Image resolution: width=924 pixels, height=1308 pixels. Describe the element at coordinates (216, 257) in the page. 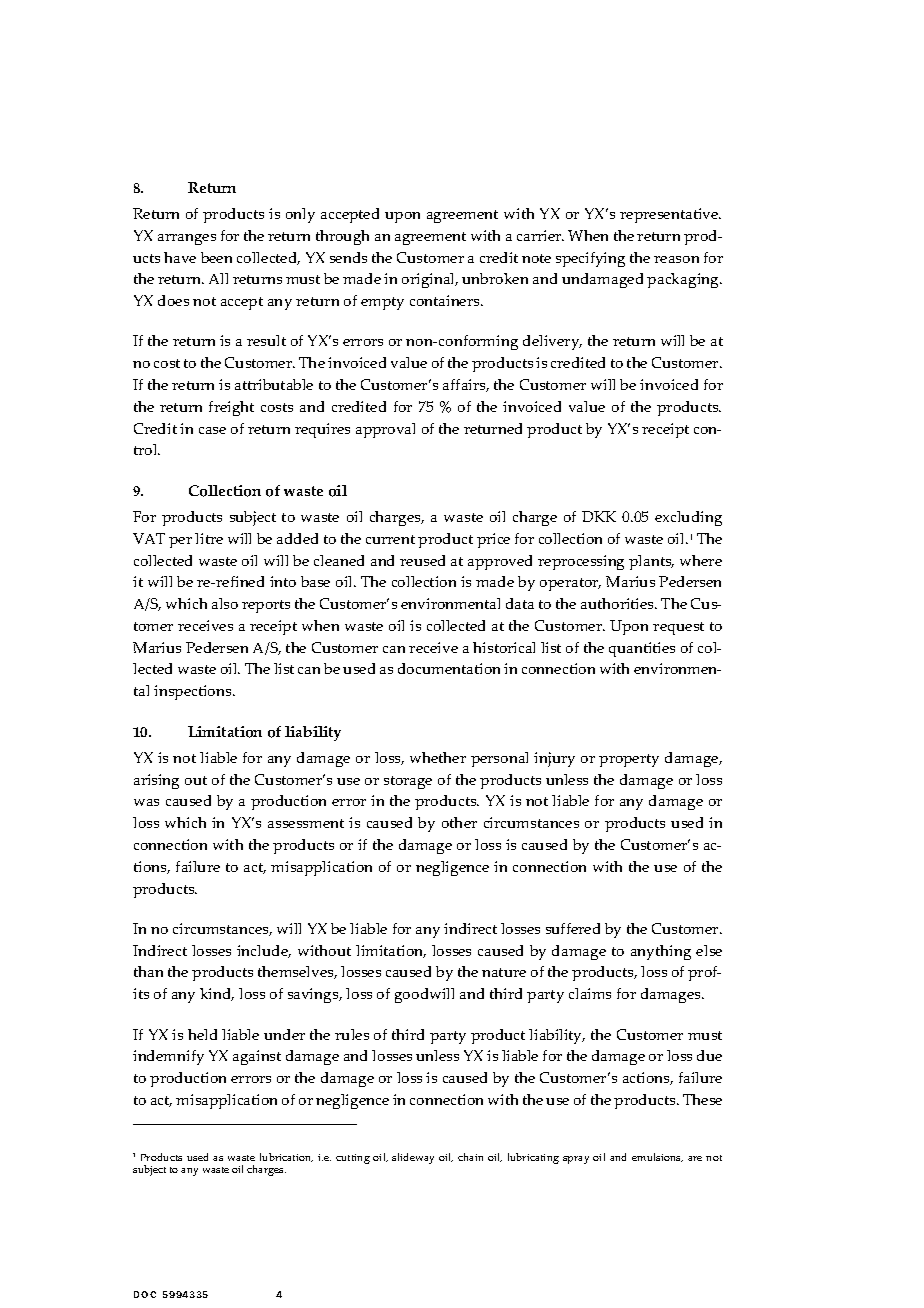

I see `been` at that location.
